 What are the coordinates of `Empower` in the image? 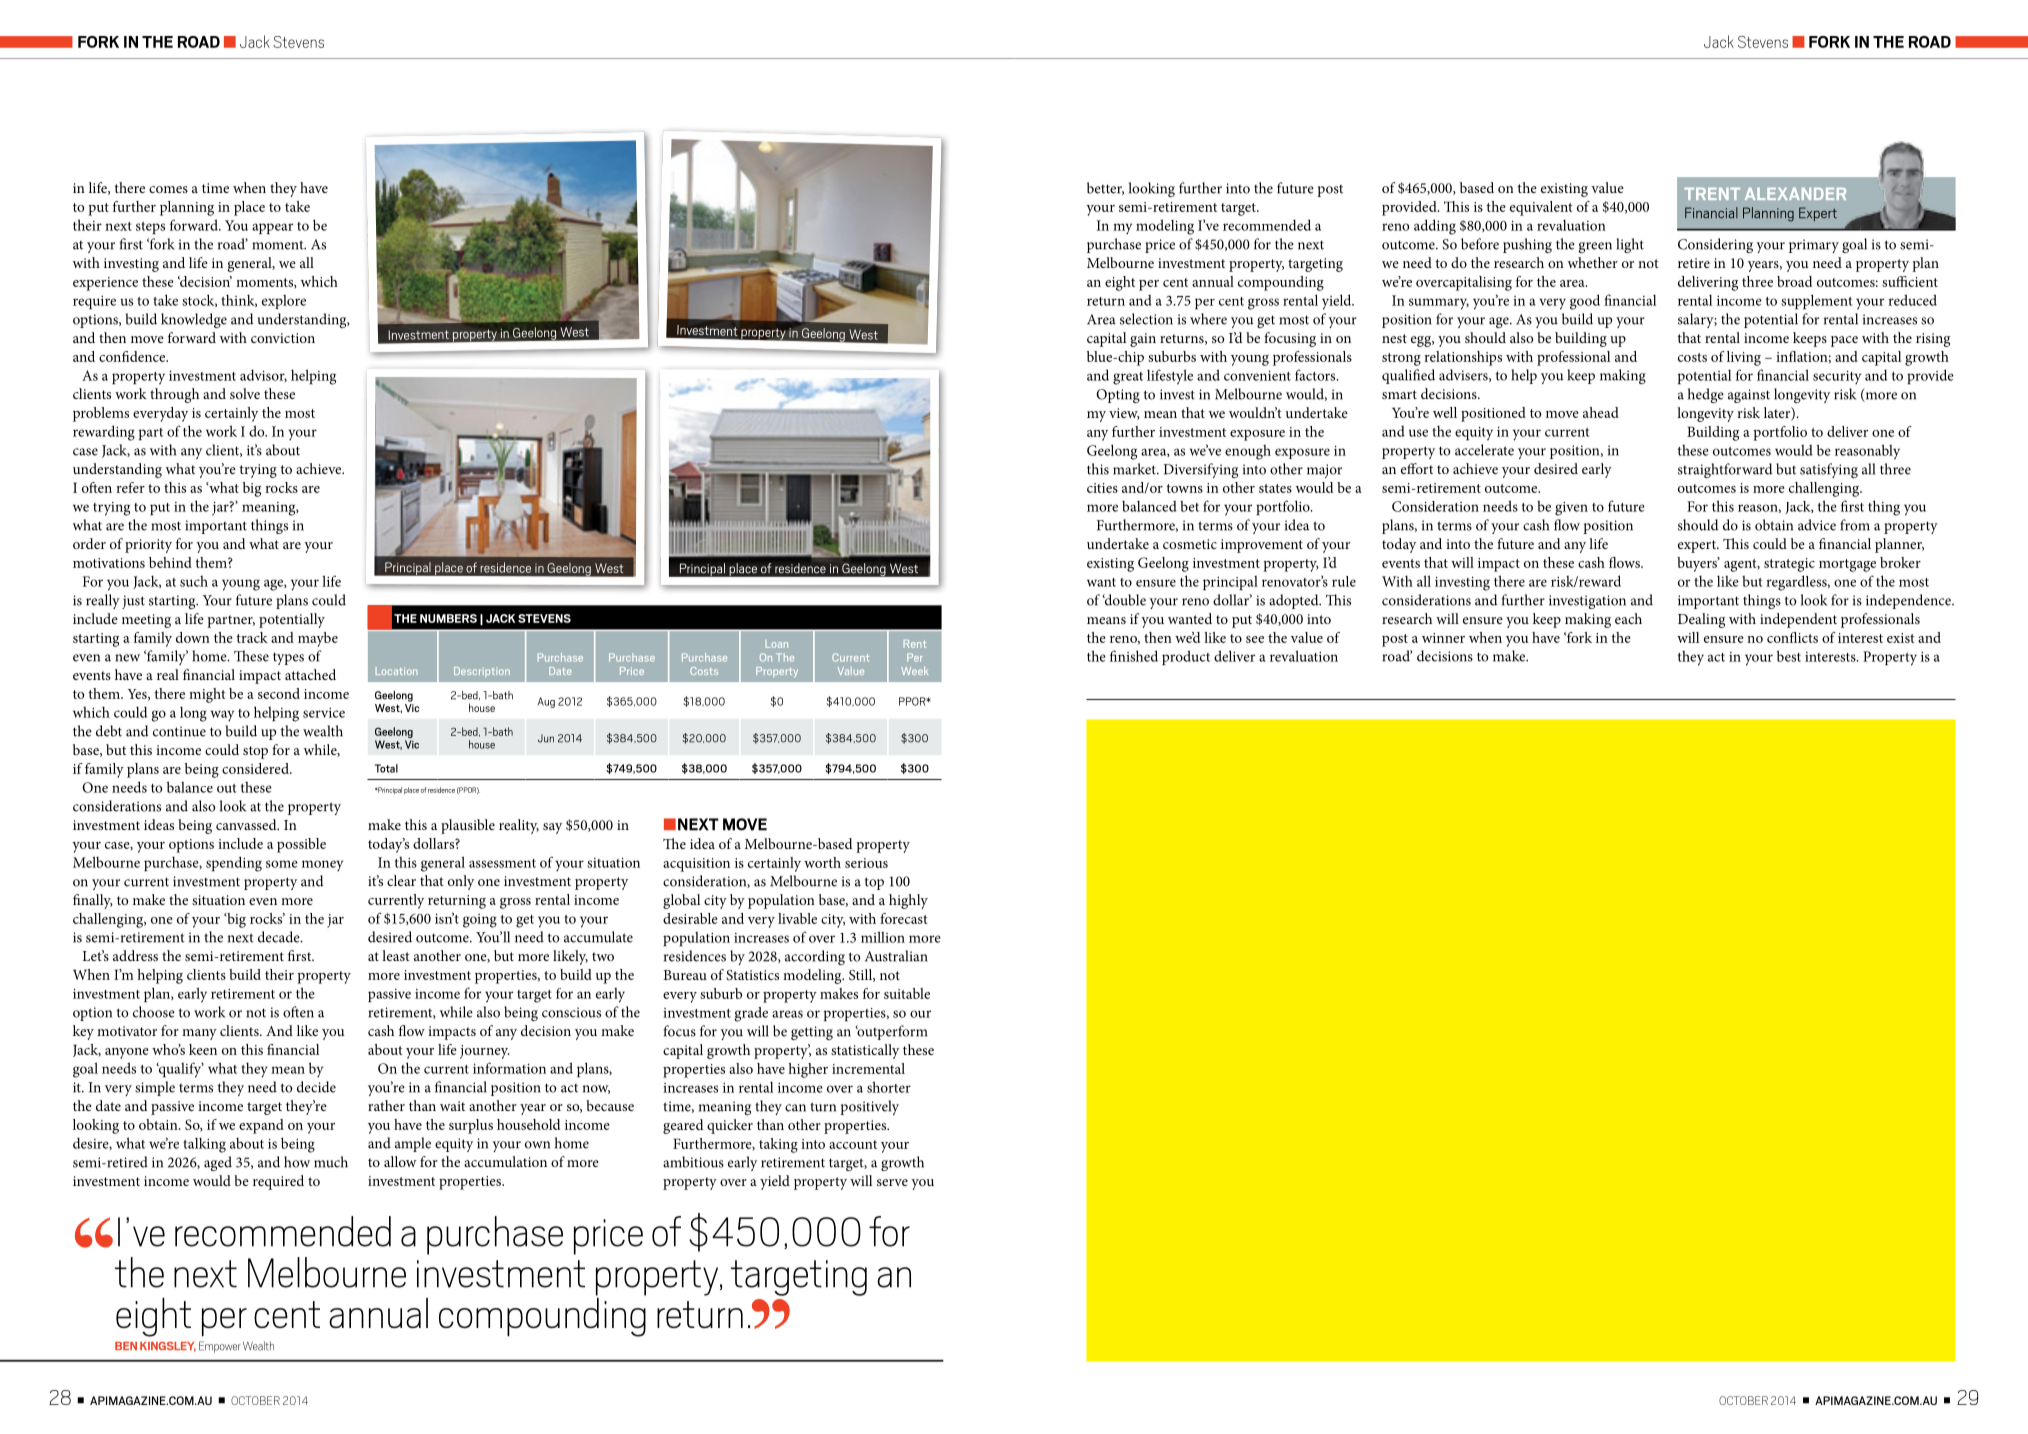 It's located at (220, 1347).
